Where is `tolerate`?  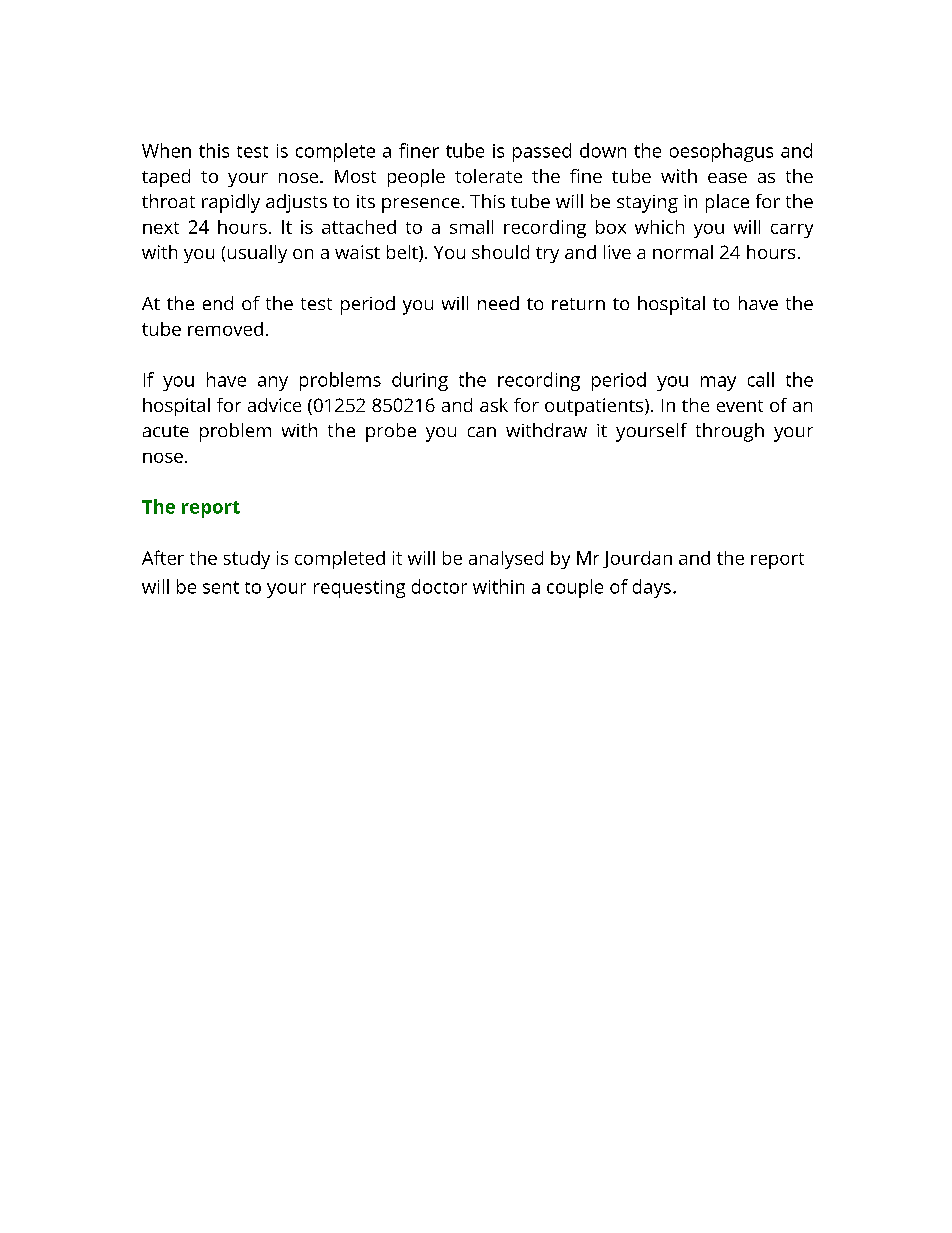
tolerate is located at coordinates (488, 176).
